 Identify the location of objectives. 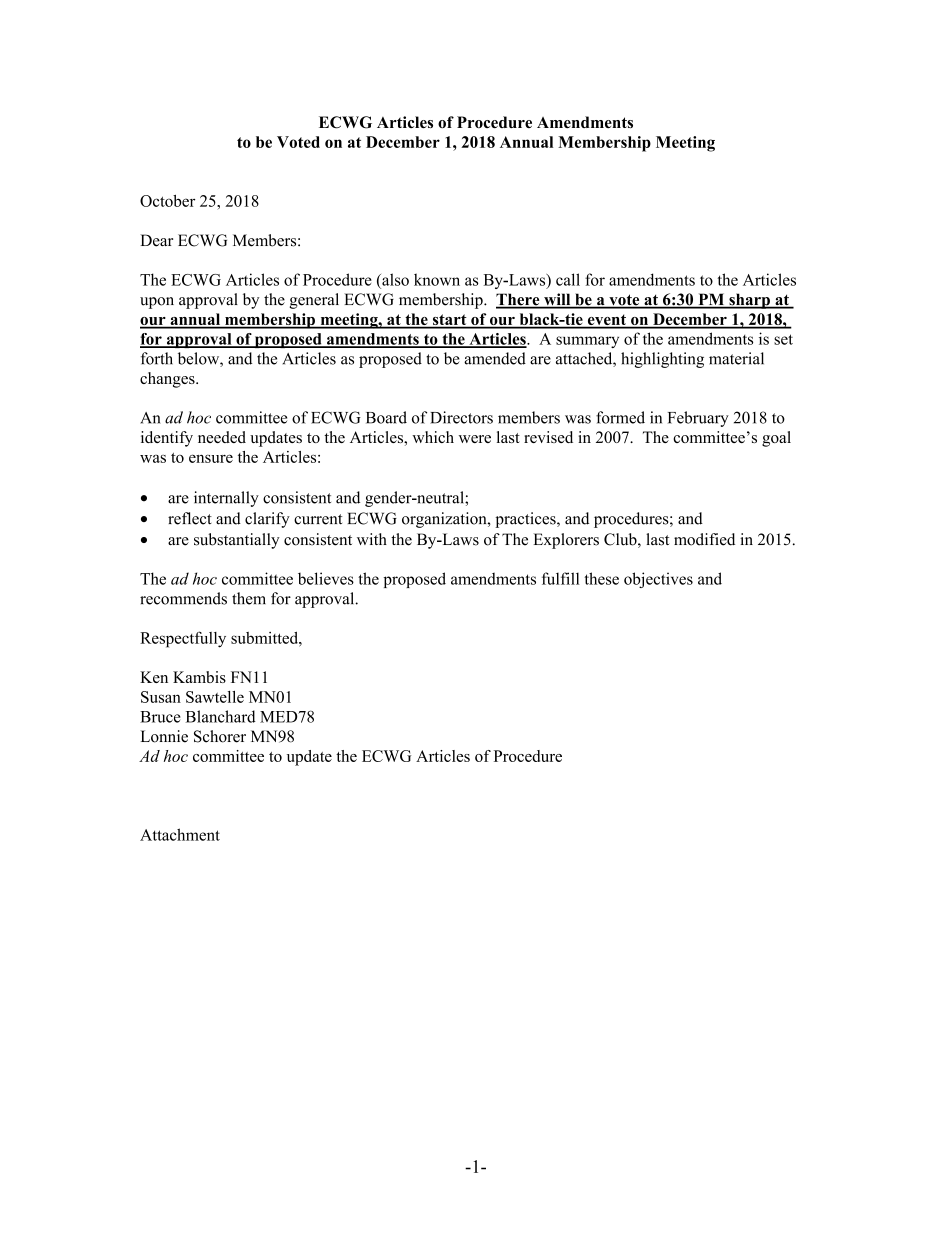
(658, 580).
